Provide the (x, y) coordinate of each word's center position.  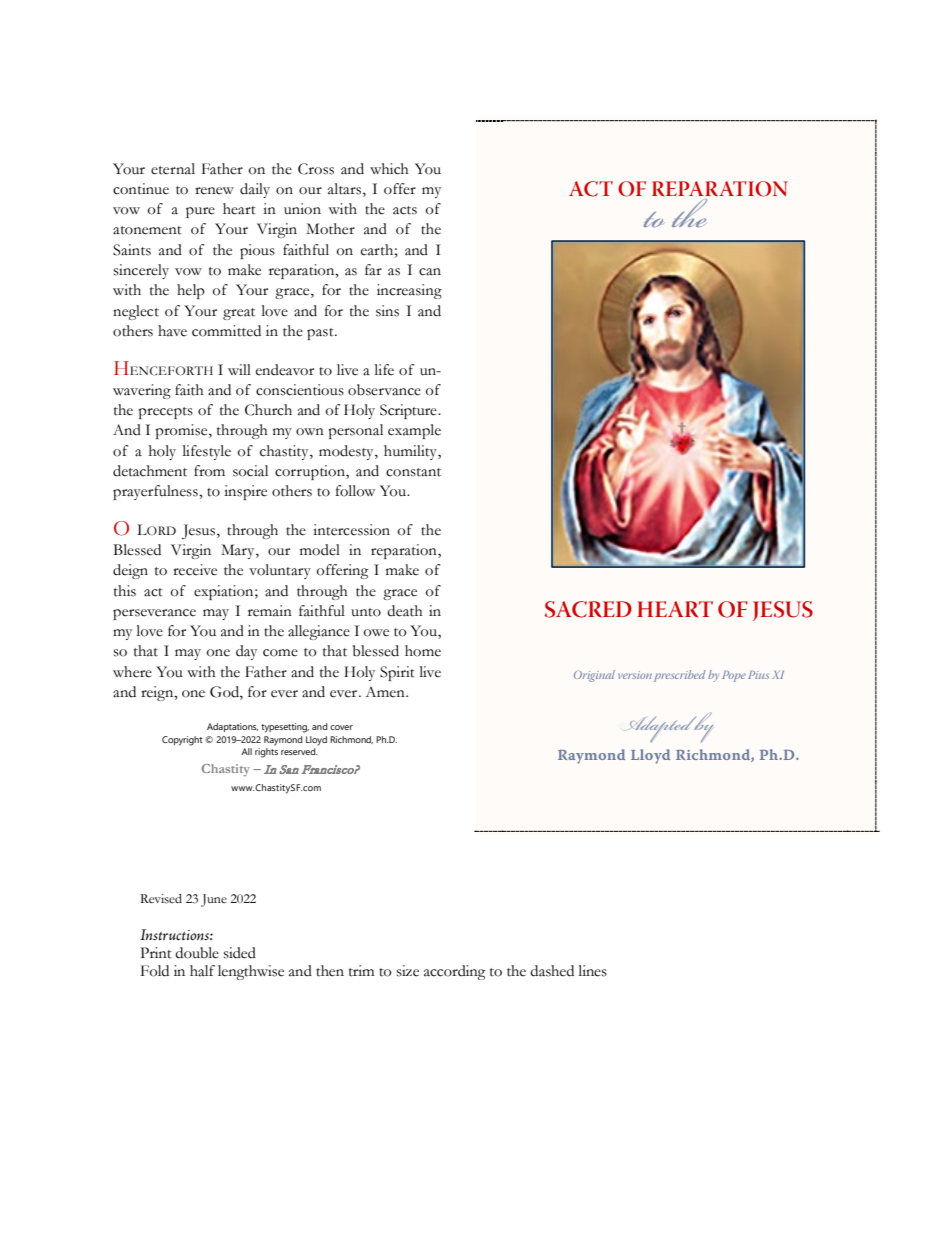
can (430, 272)
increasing (409, 291)
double (197, 953)
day (246, 652)
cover (341, 727)
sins (387, 311)
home (423, 651)
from (209, 471)
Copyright (182, 741)
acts (405, 210)
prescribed (680, 676)
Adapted (664, 729)
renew (214, 191)
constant (413, 472)
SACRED (588, 609)
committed (226, 331)
